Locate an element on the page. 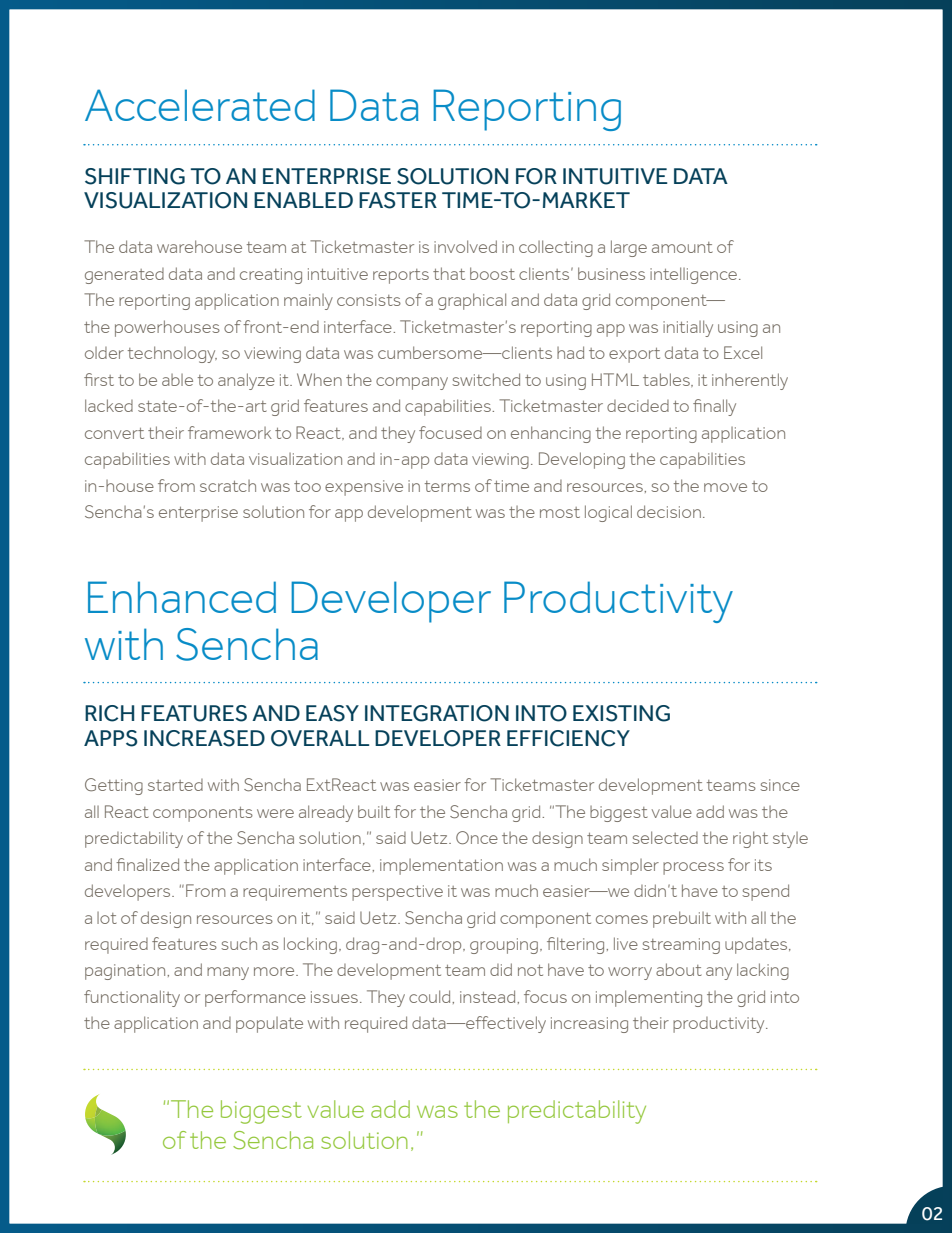  functionality is located at coordinates (132, 998).
